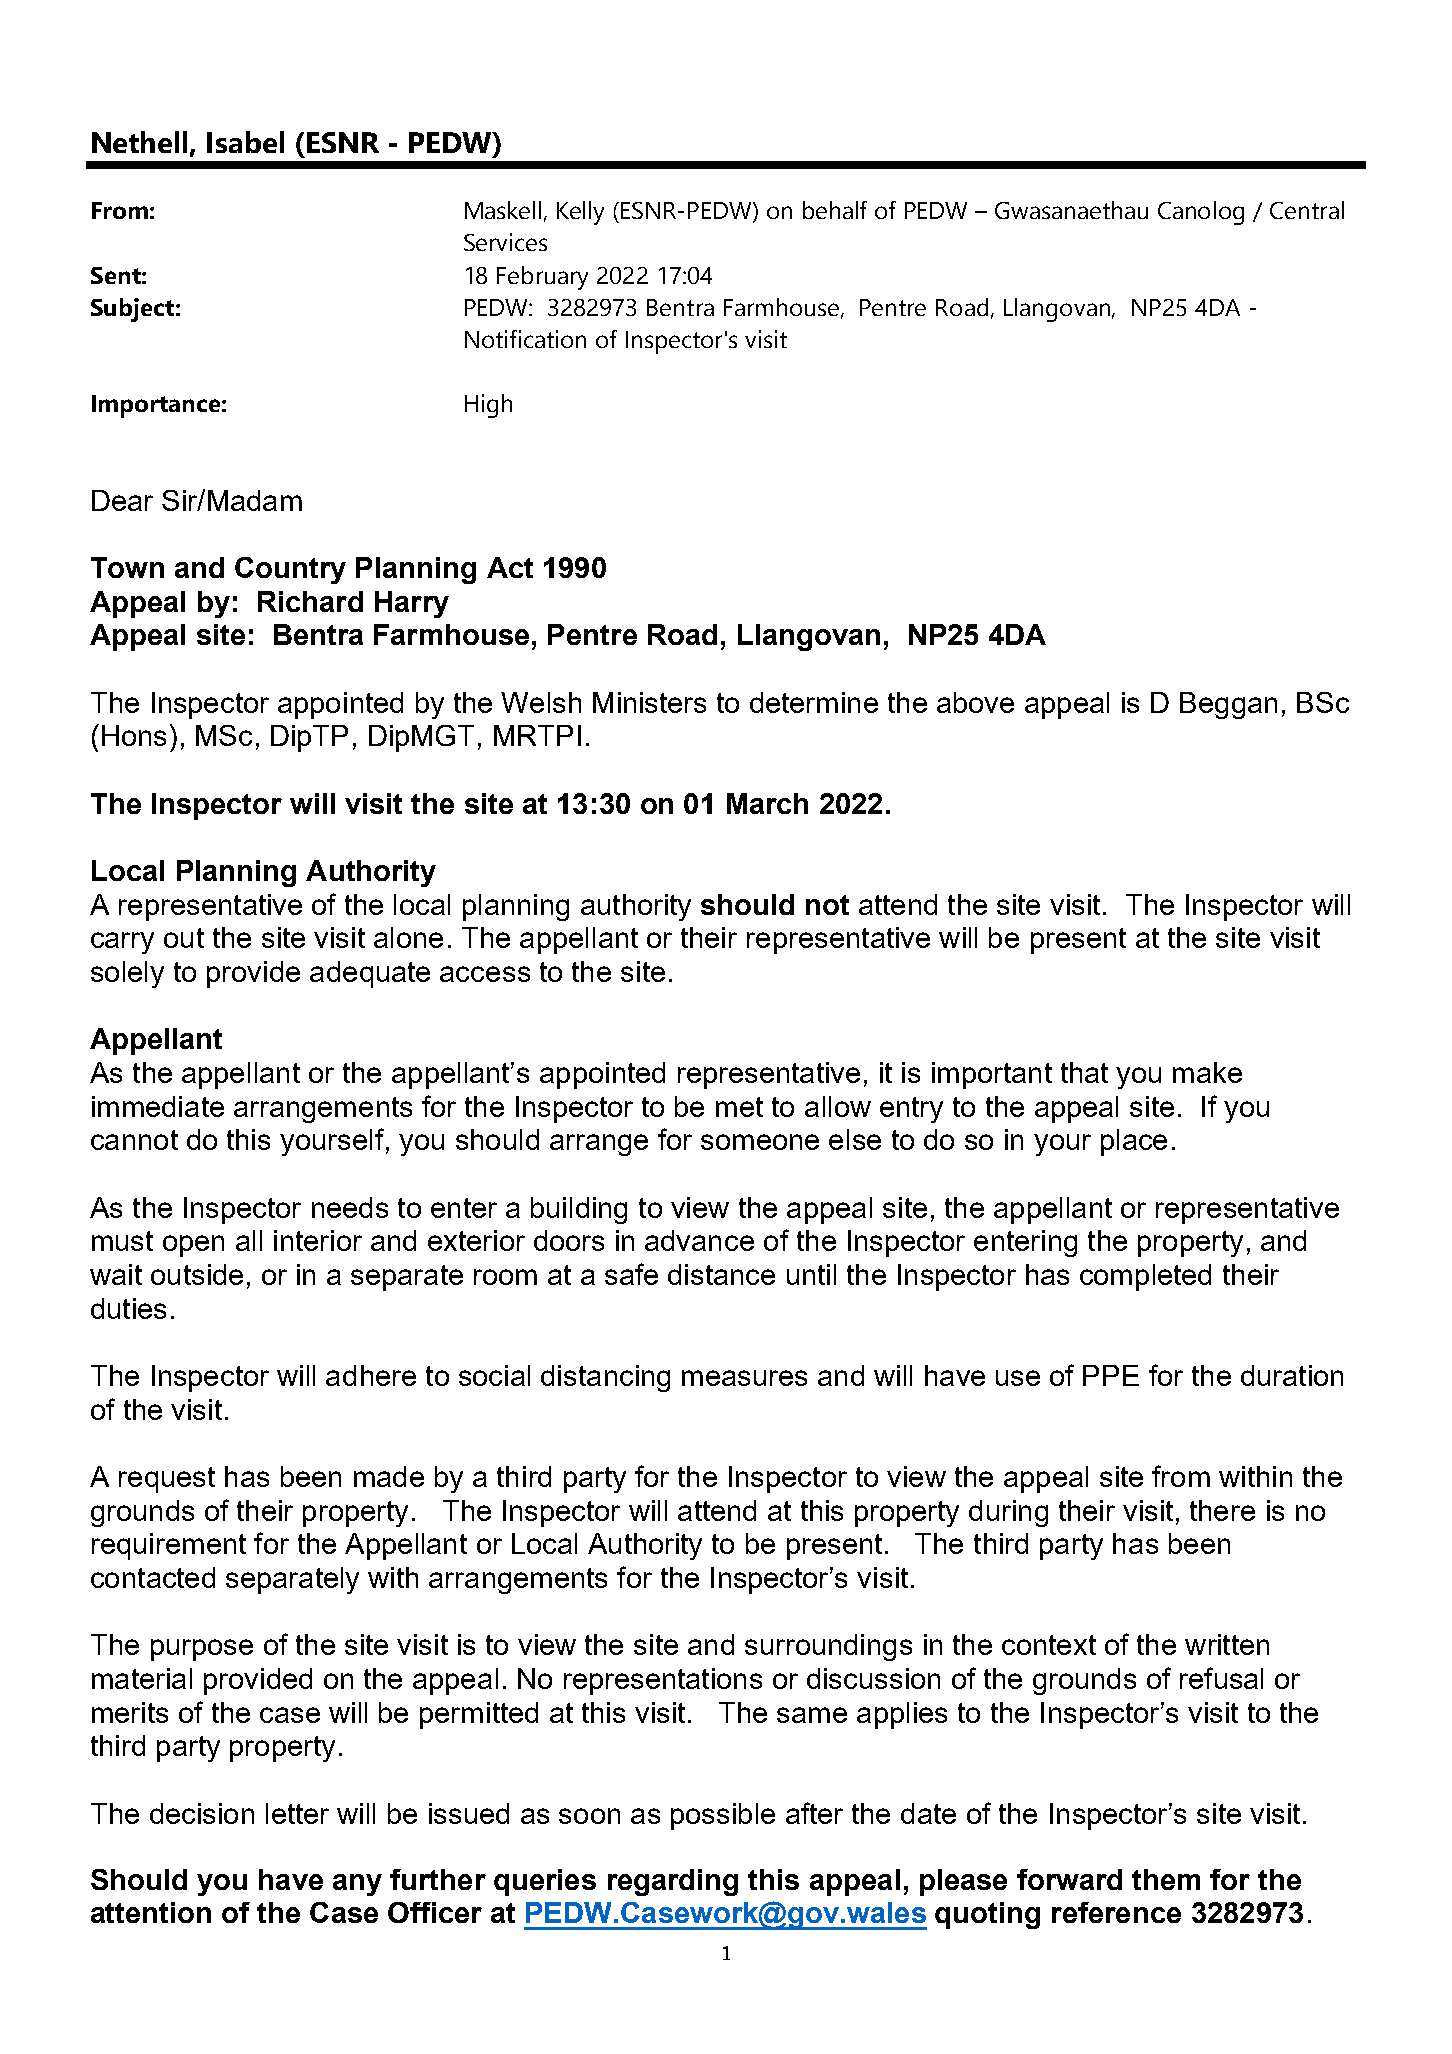 This image has width=1452, height=2054. What do you see at coordinates (744, 1378) in the image?
I see `measures` at bounding box center [744, 1378].
